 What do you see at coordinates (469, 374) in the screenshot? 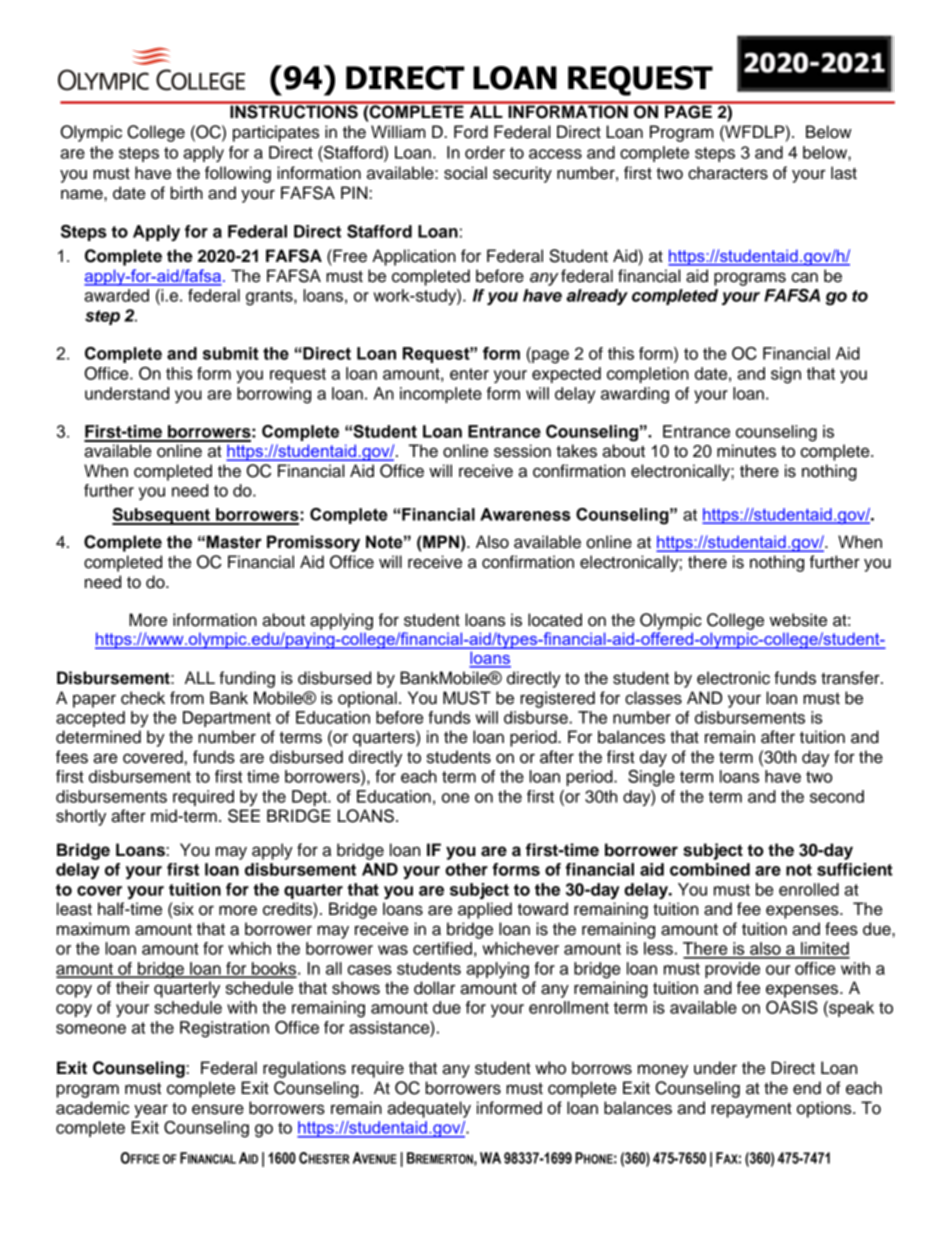
I see `enter` at bounding box center [469, 374].
